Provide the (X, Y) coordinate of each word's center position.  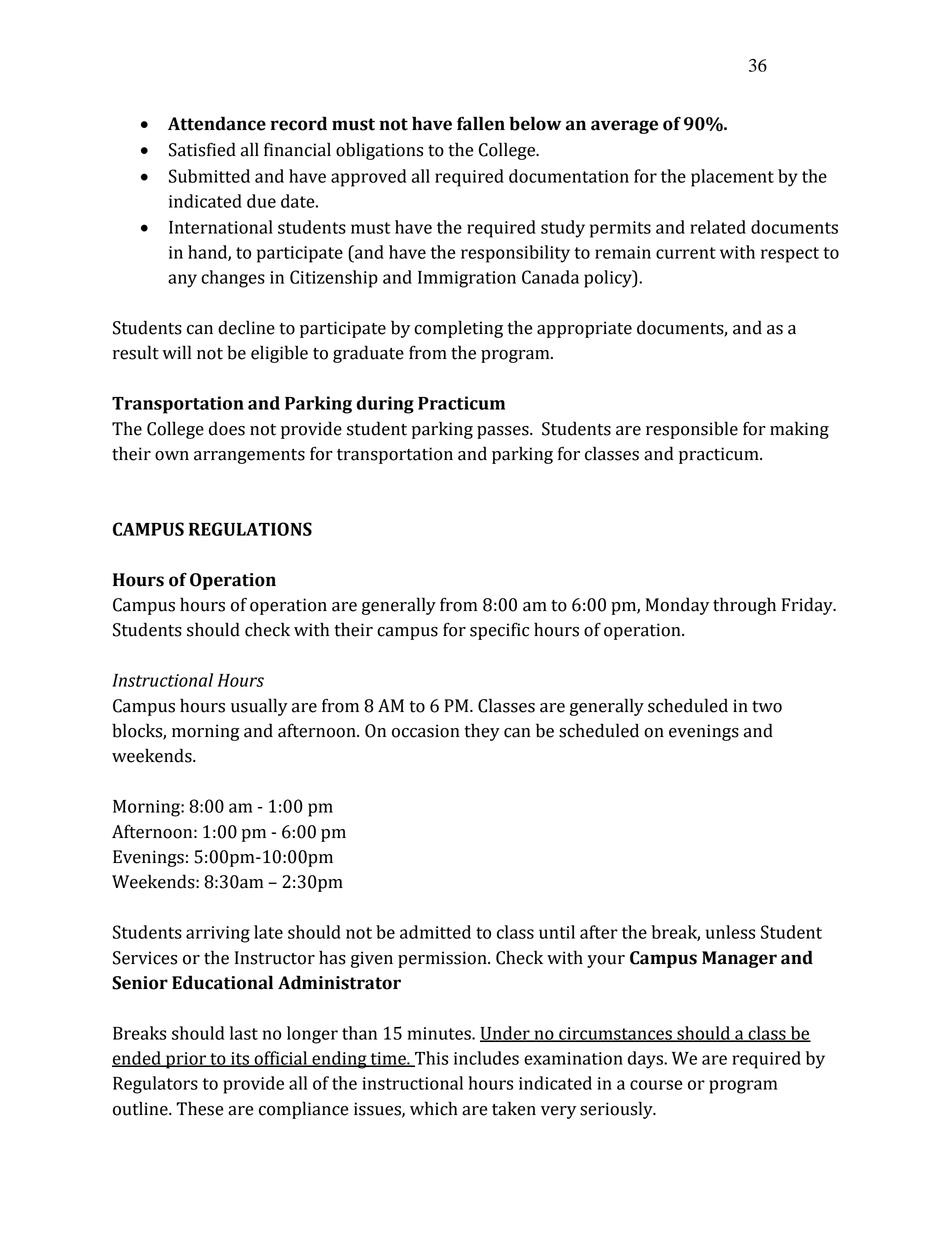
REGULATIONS (250, 529)
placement (732, 178)
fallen (481, 123)
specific (499, 631)
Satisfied (202, 149)
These (200, 1108)
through (744, 606)
